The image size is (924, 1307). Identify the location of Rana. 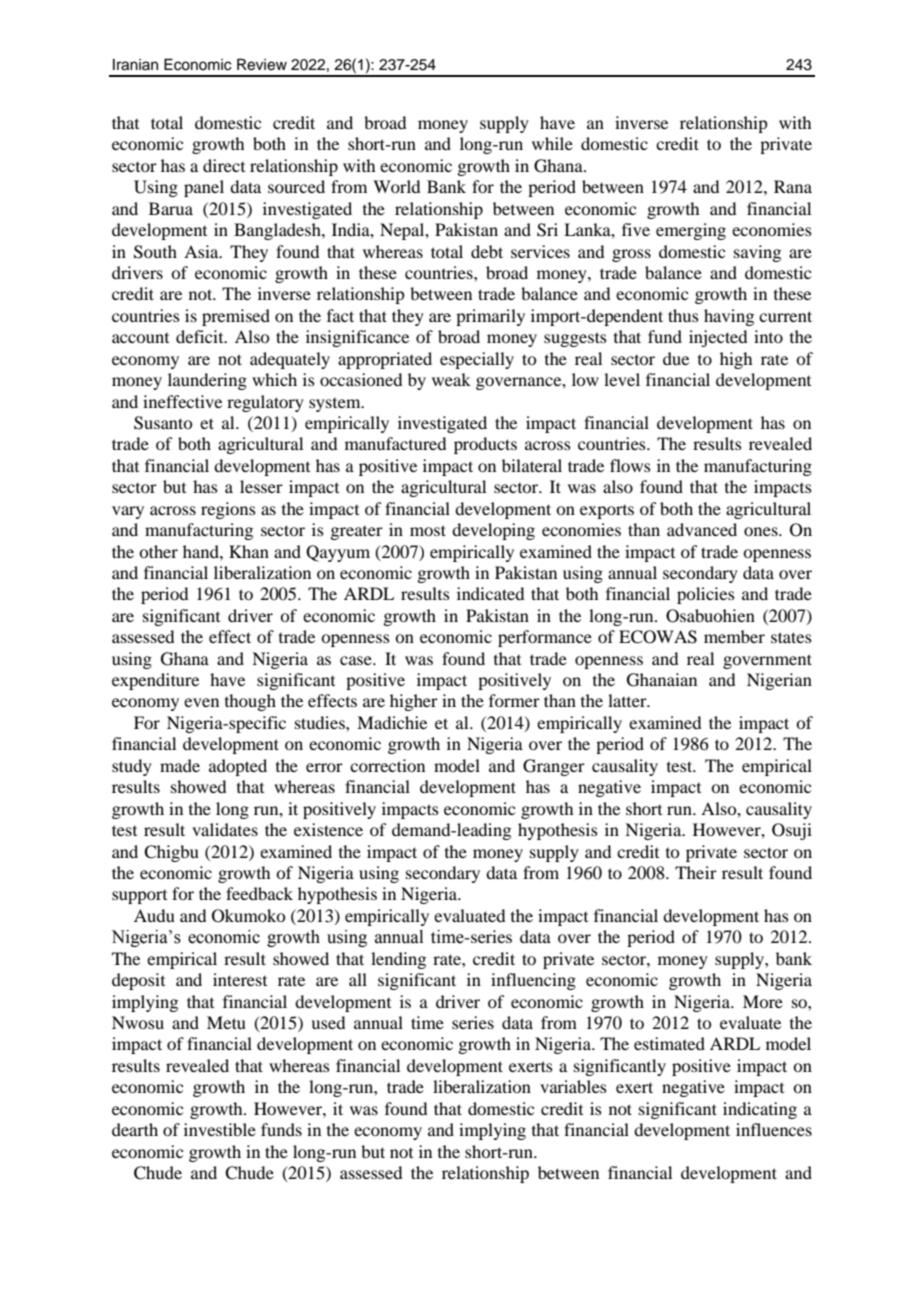
(793, 186).
